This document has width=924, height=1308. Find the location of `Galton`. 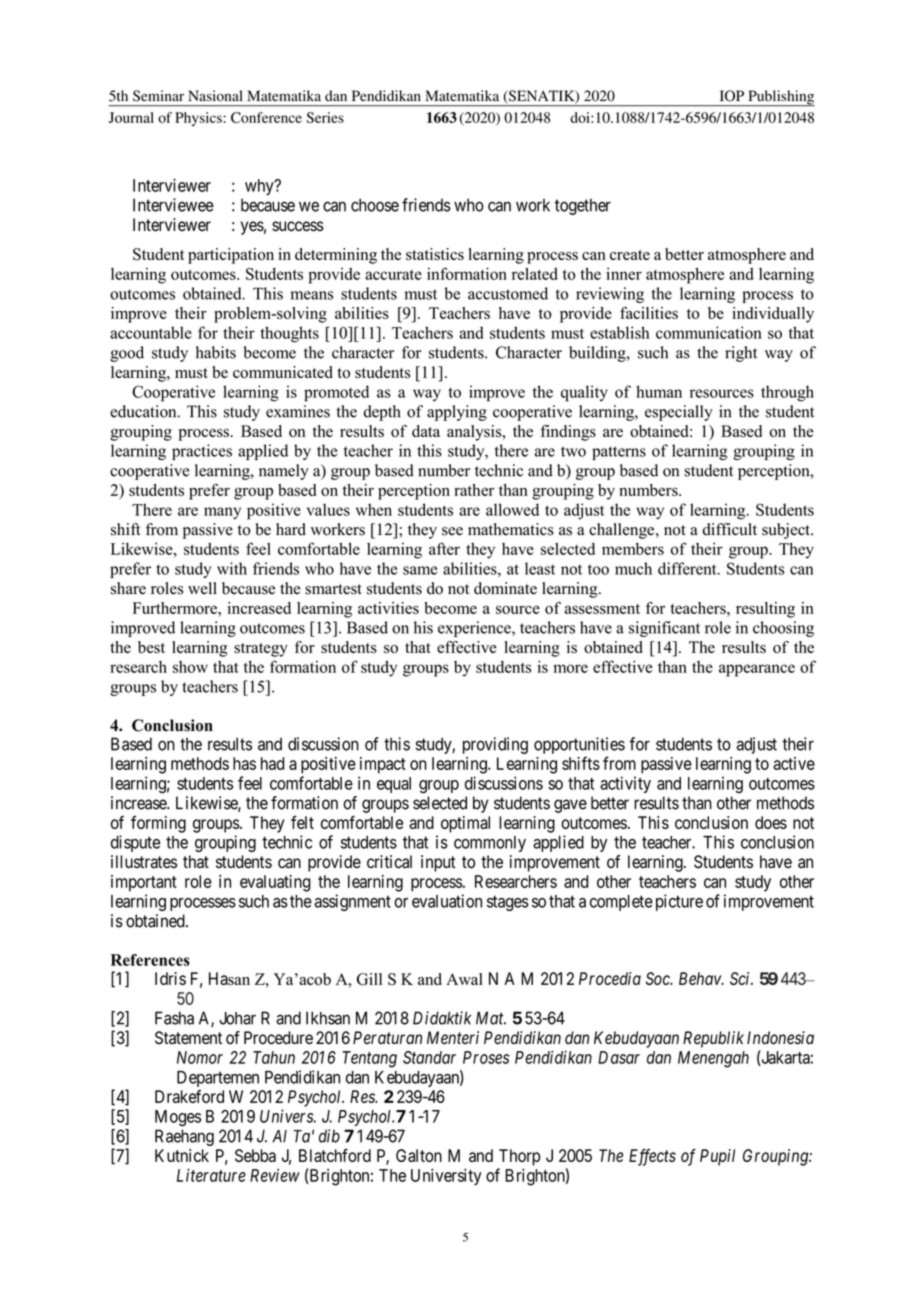

Galton is located at coordinates (419, 1155).
